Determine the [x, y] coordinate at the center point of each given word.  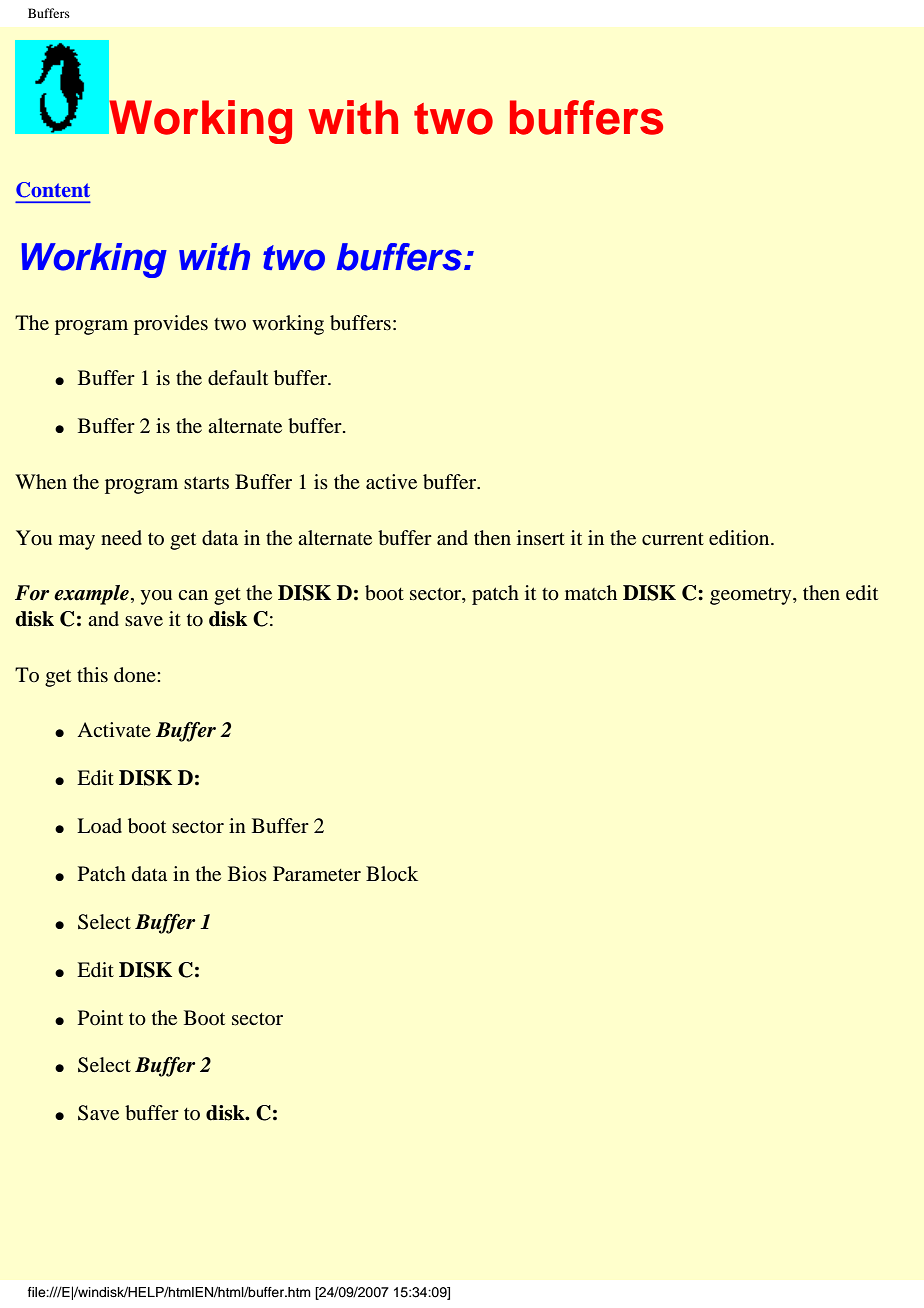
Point [100, 1017]
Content [53, 190]
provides [171, 325]
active [391, 481]
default [238, 378]
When [41, 481]
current [673, 539]
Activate [114, 729]
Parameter [317, 873]
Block [392, 873]
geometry [752, 596]
